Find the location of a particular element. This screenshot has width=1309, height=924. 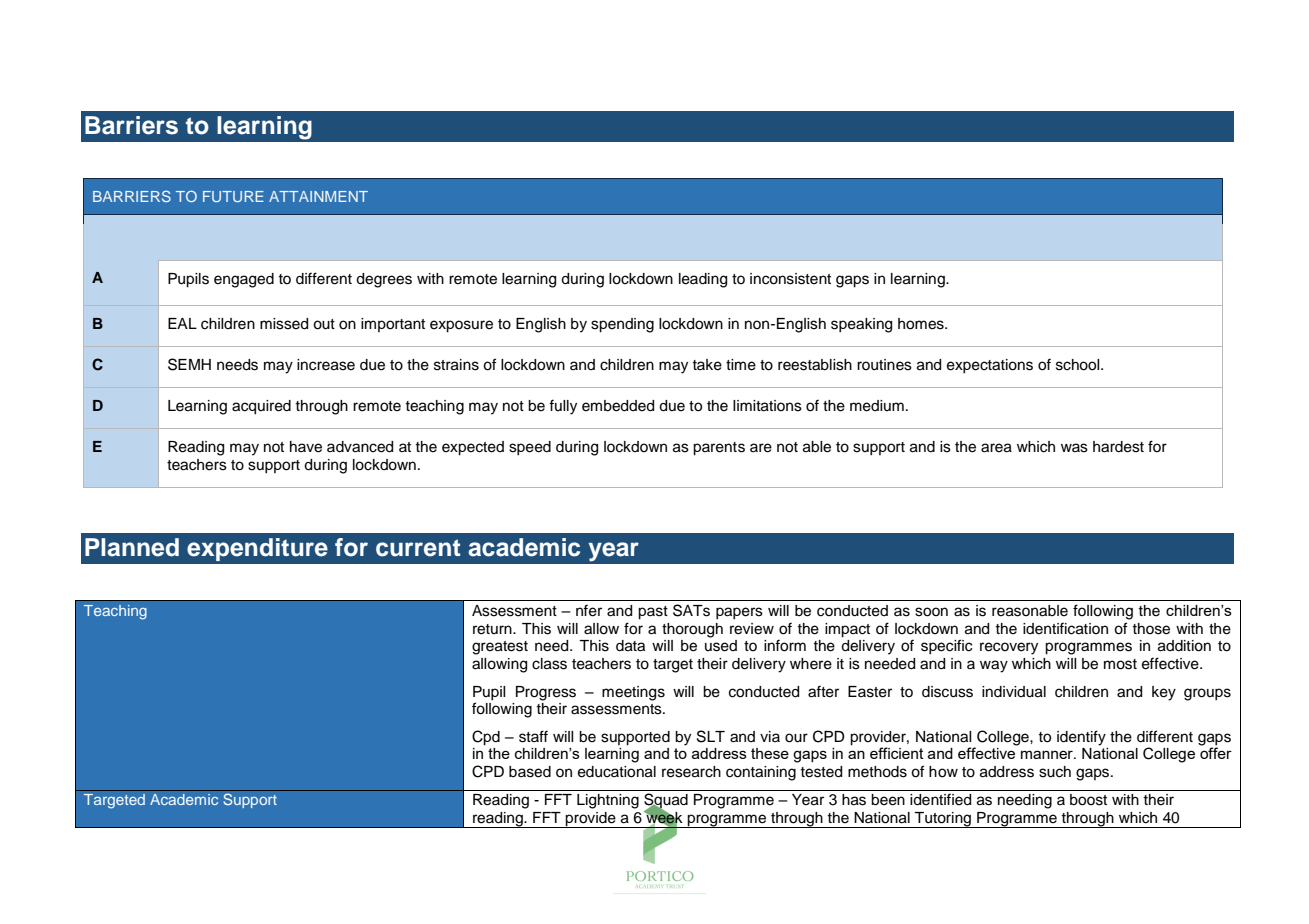

was is located at coordinates (1074, 448).
